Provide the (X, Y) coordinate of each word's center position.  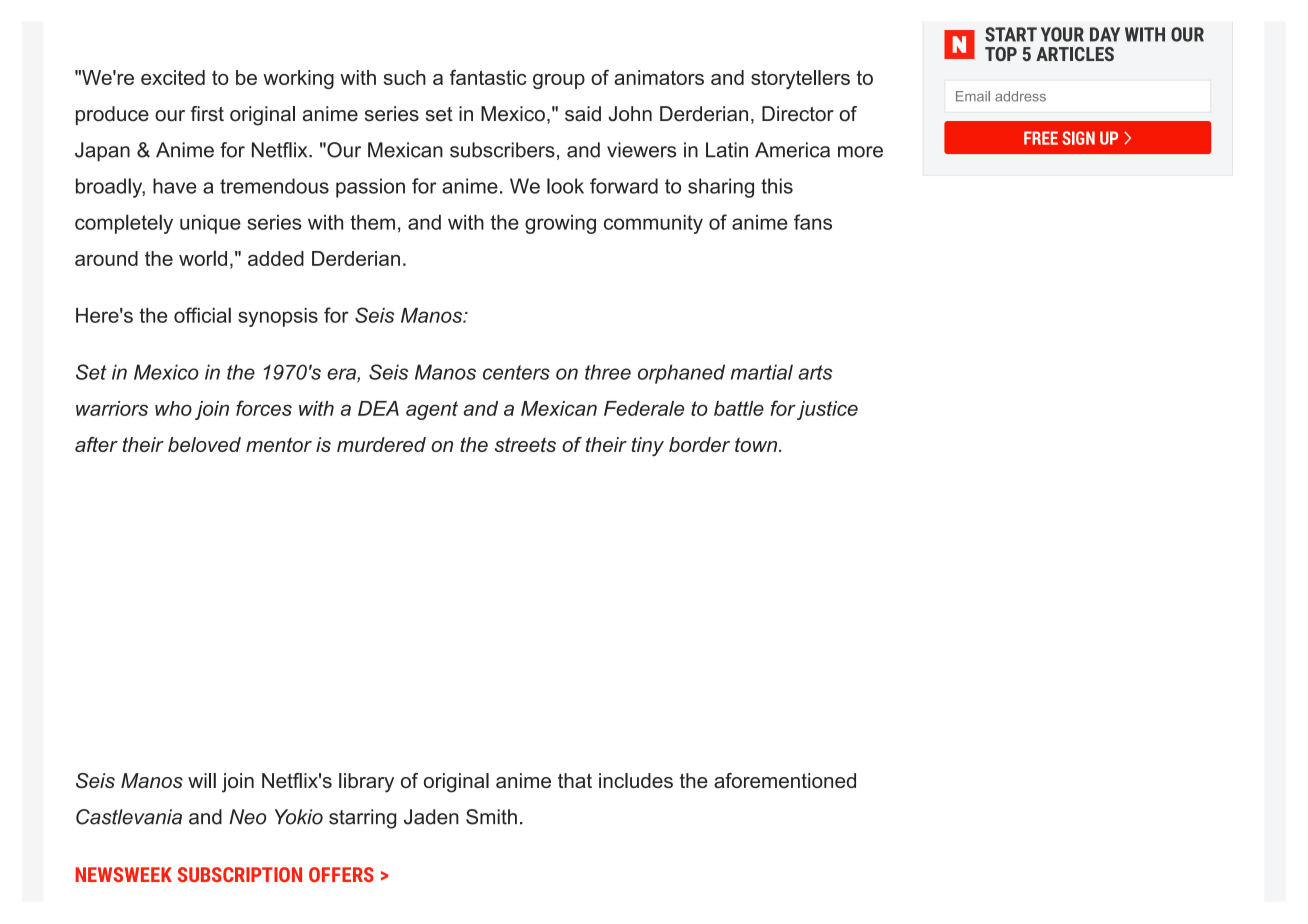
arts (815, 372)
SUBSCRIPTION (240, 874)
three (608, 372)
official (202, 315)
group (559, 81)
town (757, 444)
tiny (648, 447)
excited (173, 77)
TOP (1001, 54)
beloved (204, 444)
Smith (491, 817)
